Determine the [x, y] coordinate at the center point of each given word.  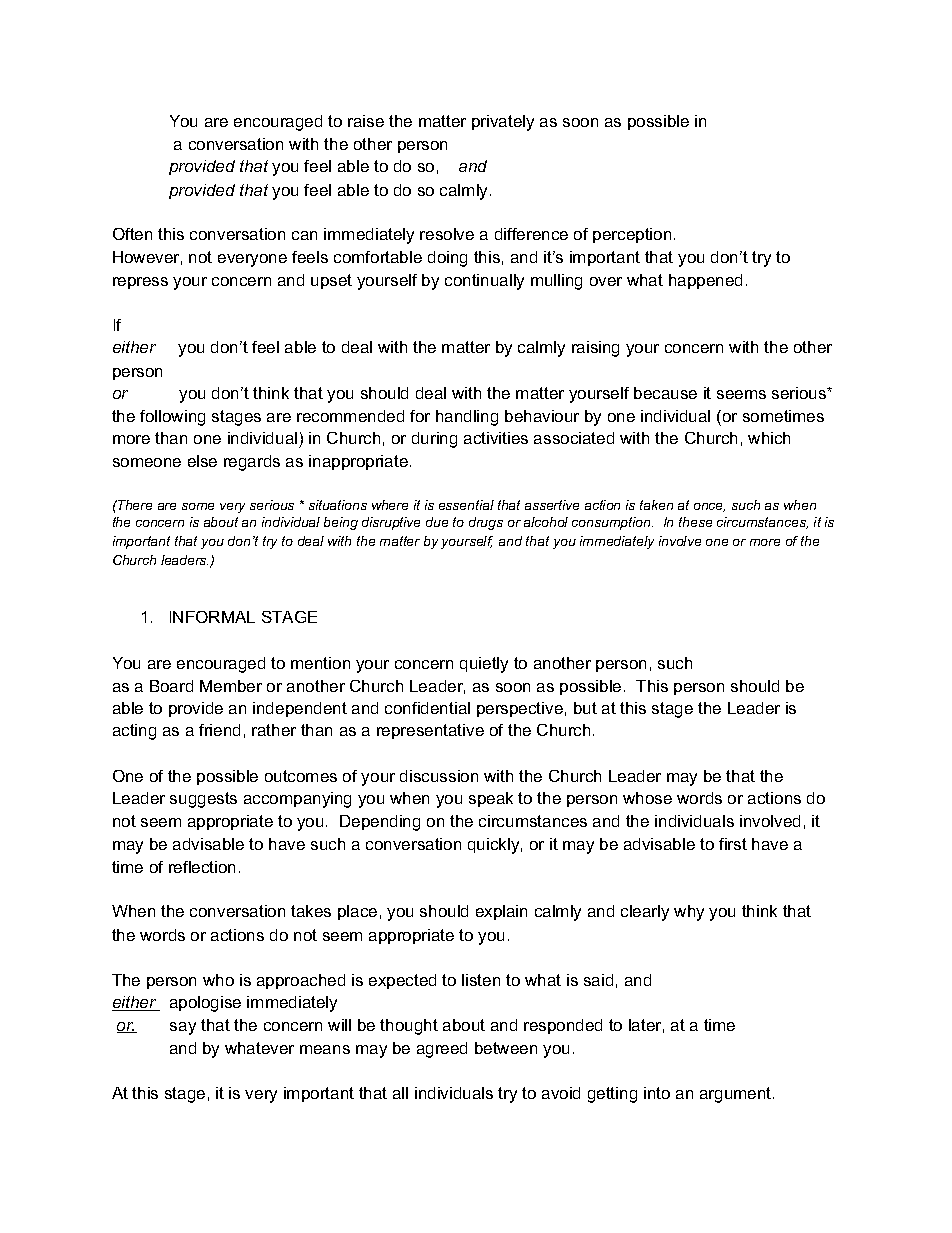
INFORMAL [212, 617]
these [695, 522]
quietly [484, 665]
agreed [442, 1050]
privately [503, 123]
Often [132, 234]
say [183, 1028]
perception [632, 235]
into [657, 1093]
